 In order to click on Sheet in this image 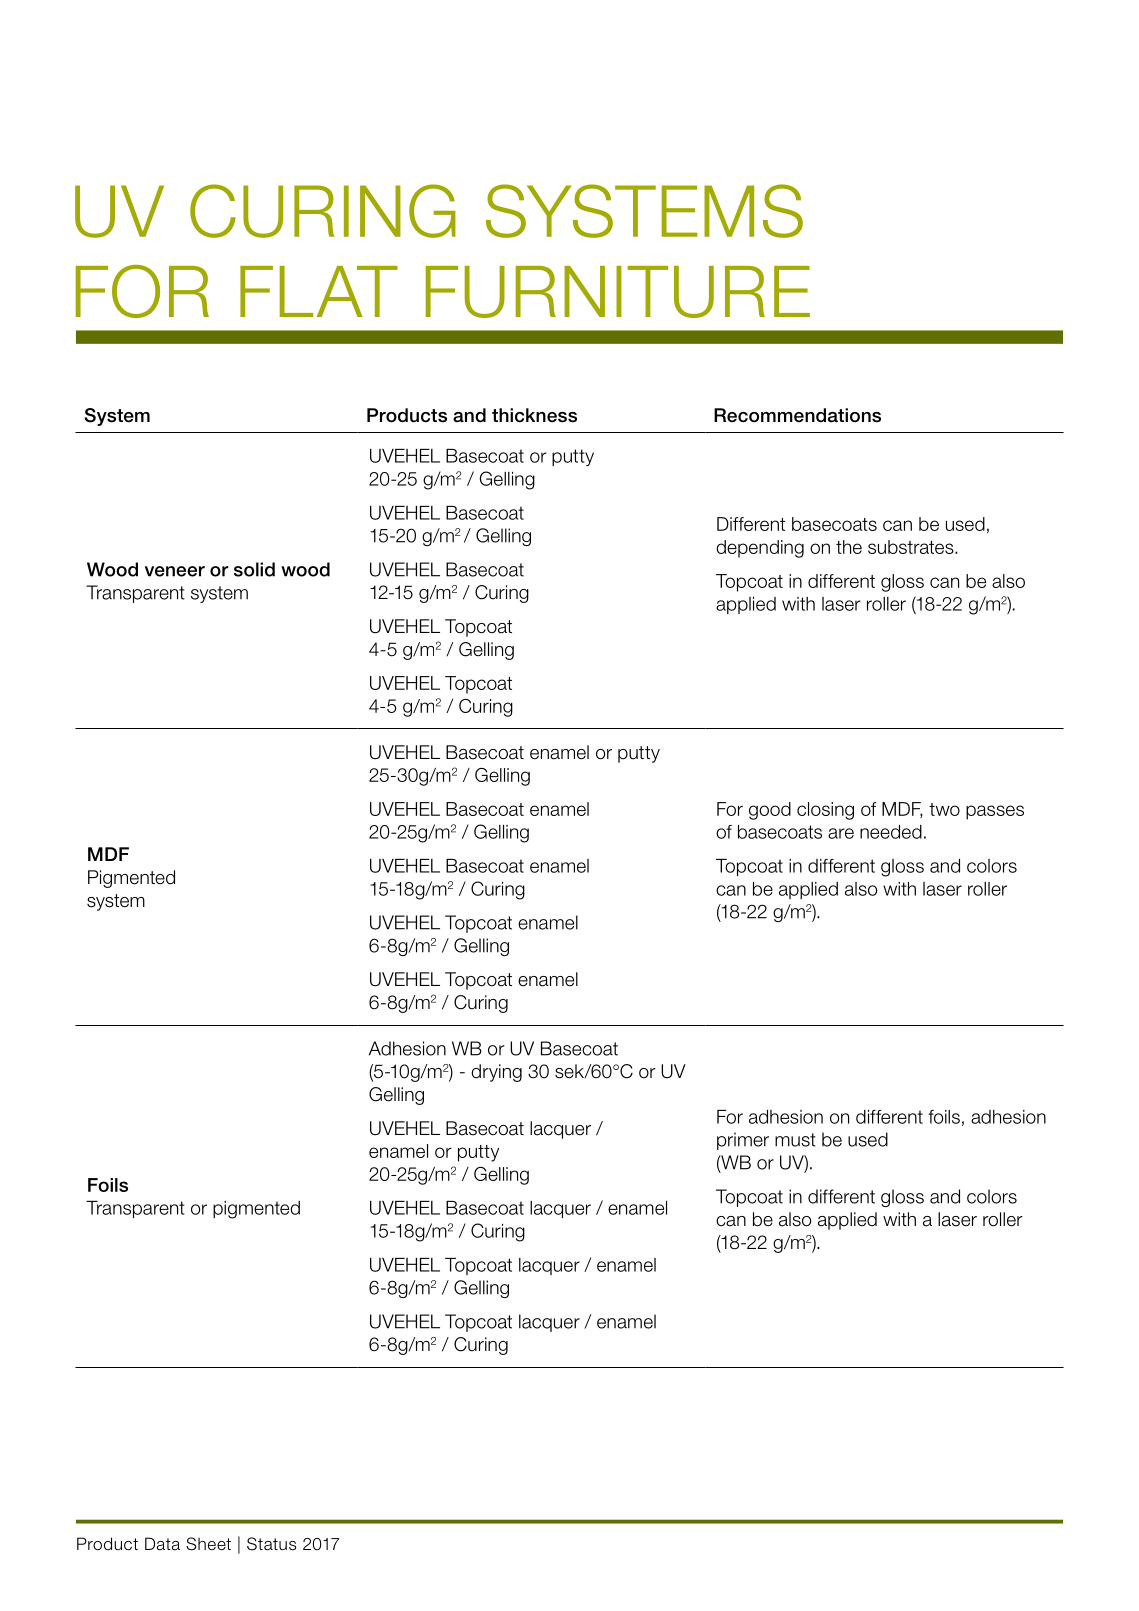, I will do `click(208, 1544)`.
